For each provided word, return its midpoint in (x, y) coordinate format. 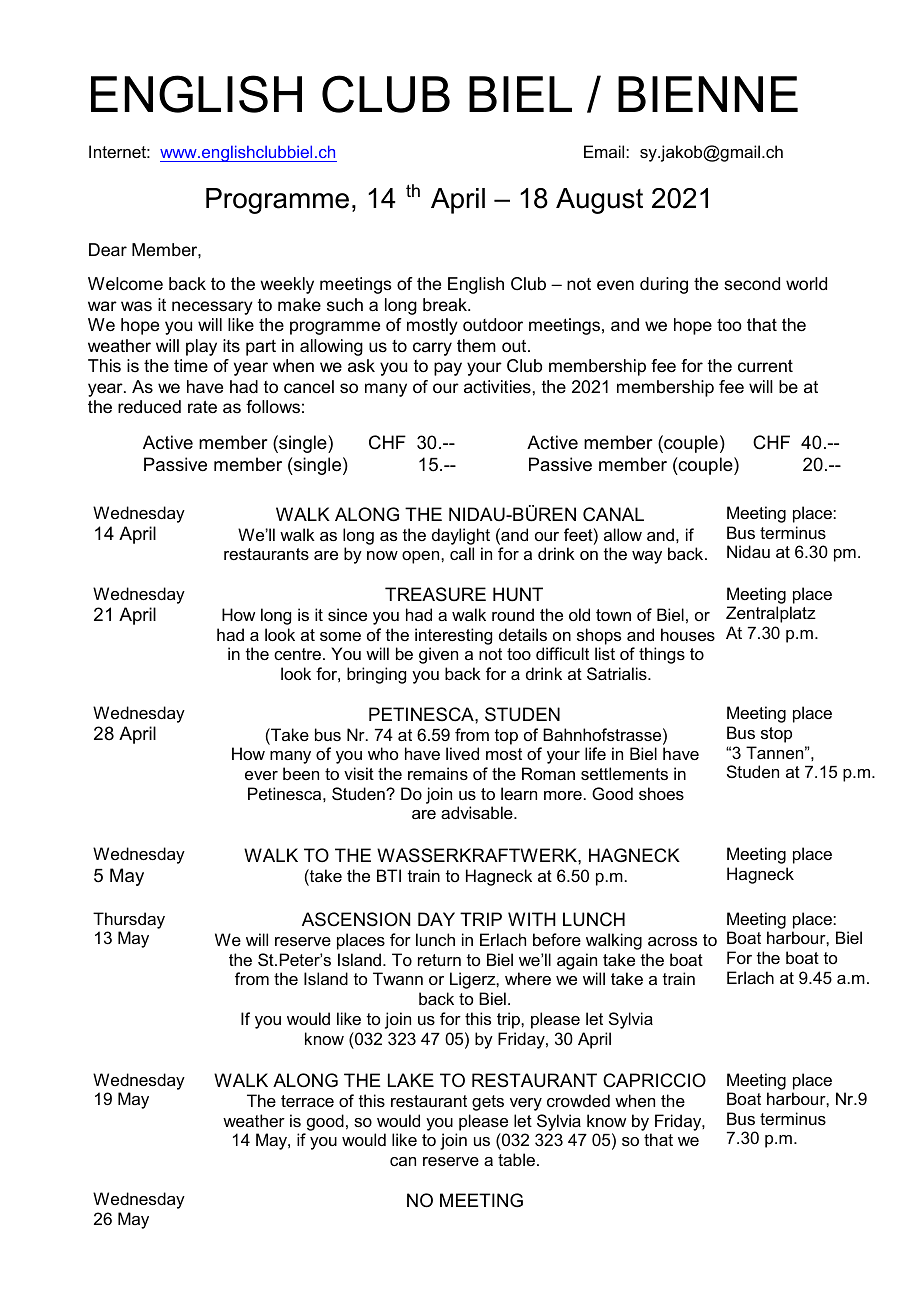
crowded (578, 1100)
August (599, 201)
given (438, 655)
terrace (307, 1101)
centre (299, 654)
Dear (108, 250)
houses (688, 634)
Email (605, 151)
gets (488, 1103)
